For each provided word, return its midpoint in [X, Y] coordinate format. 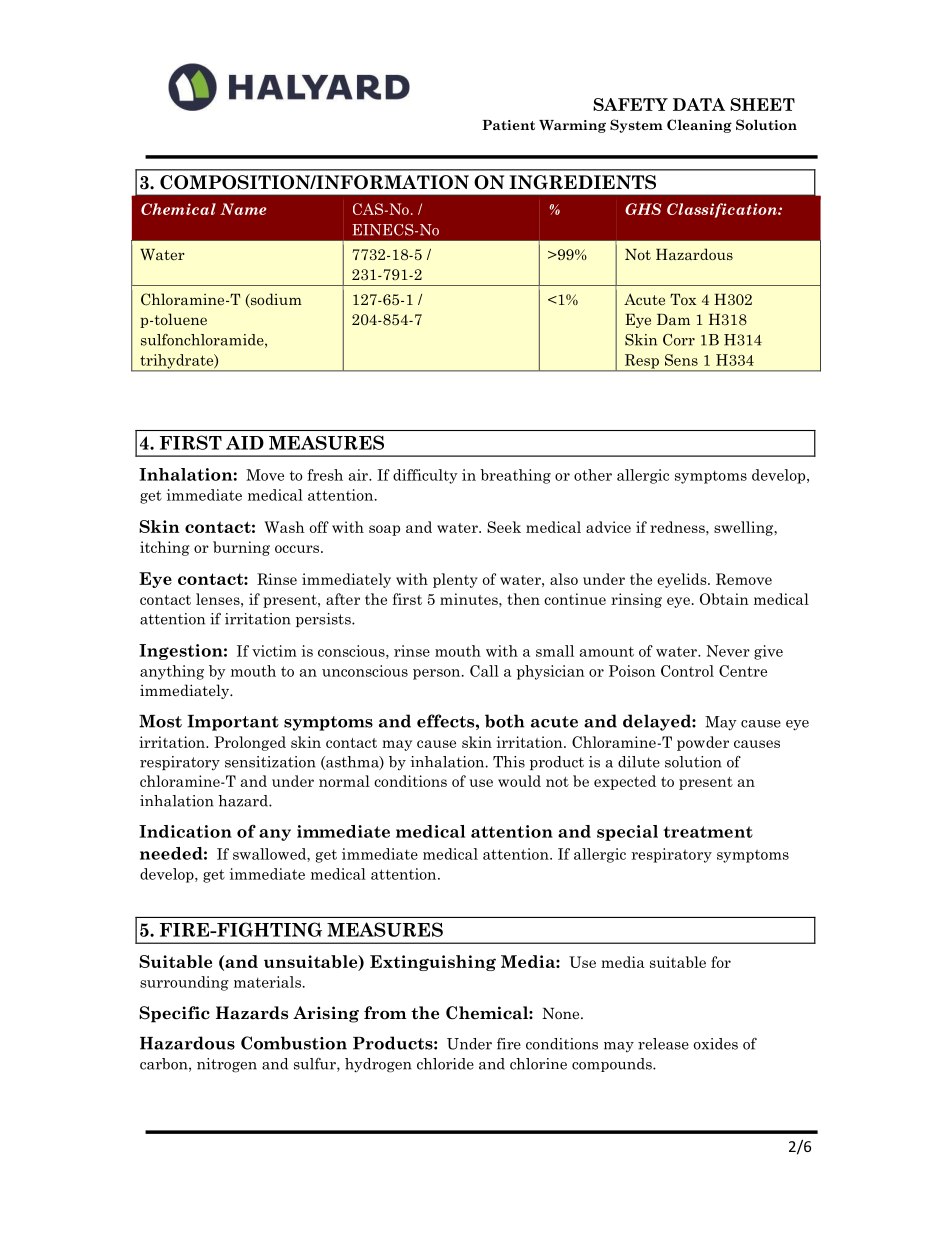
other [593, 475]
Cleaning [699, 126]
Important [233, 723]
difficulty [425, 476]
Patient [508, 125]
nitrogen [227, 1065]
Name [243, 209]
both [505, 721]
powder [703, 743]
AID [245, 443]
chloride [445, 1064]
